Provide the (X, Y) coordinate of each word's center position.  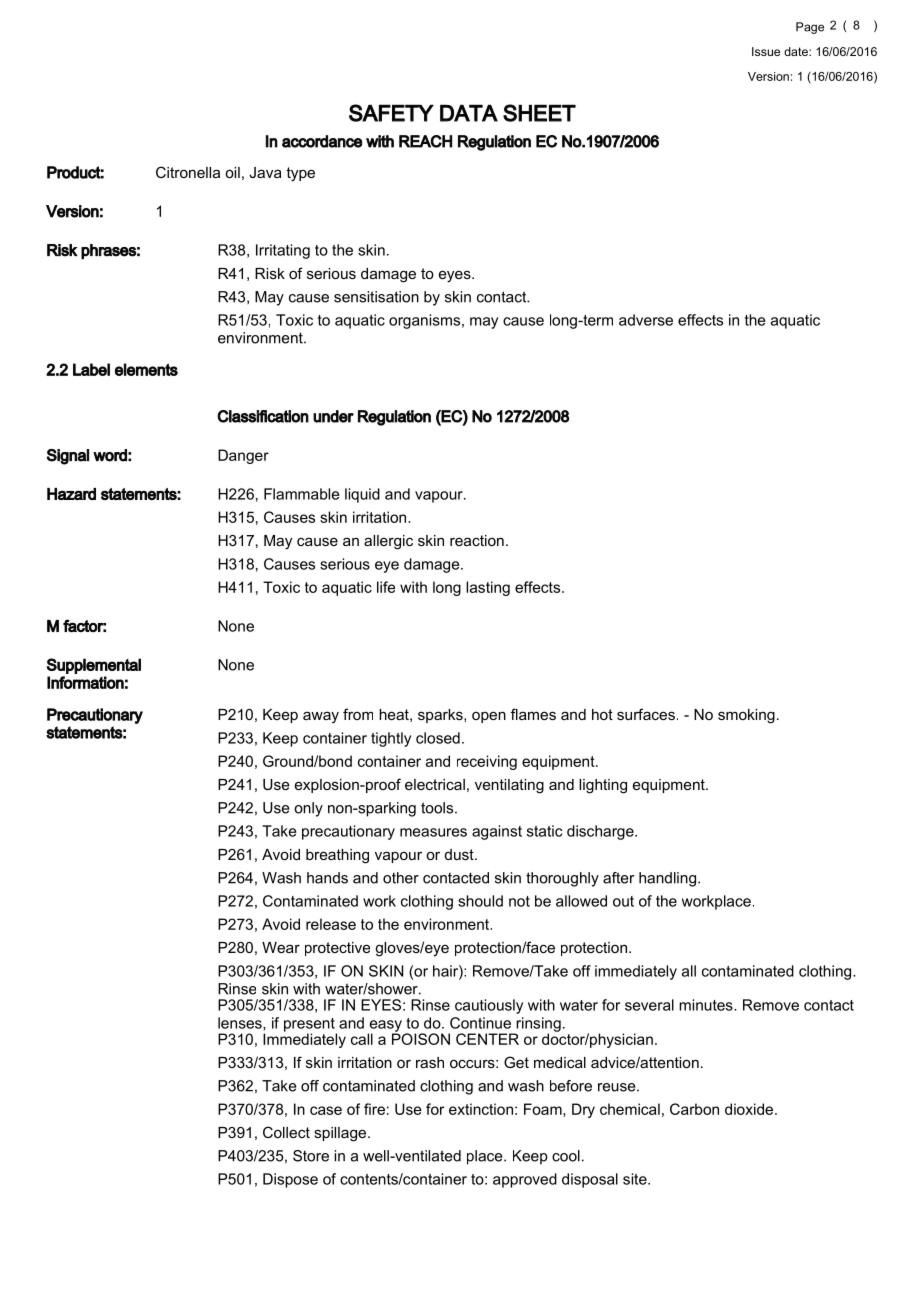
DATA (469, 113)
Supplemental (94, 666)
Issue (766, 51)
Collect (286, 1132)
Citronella (188, 172)
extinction (481, 1109)
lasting (488, 588)
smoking (746, 716)
